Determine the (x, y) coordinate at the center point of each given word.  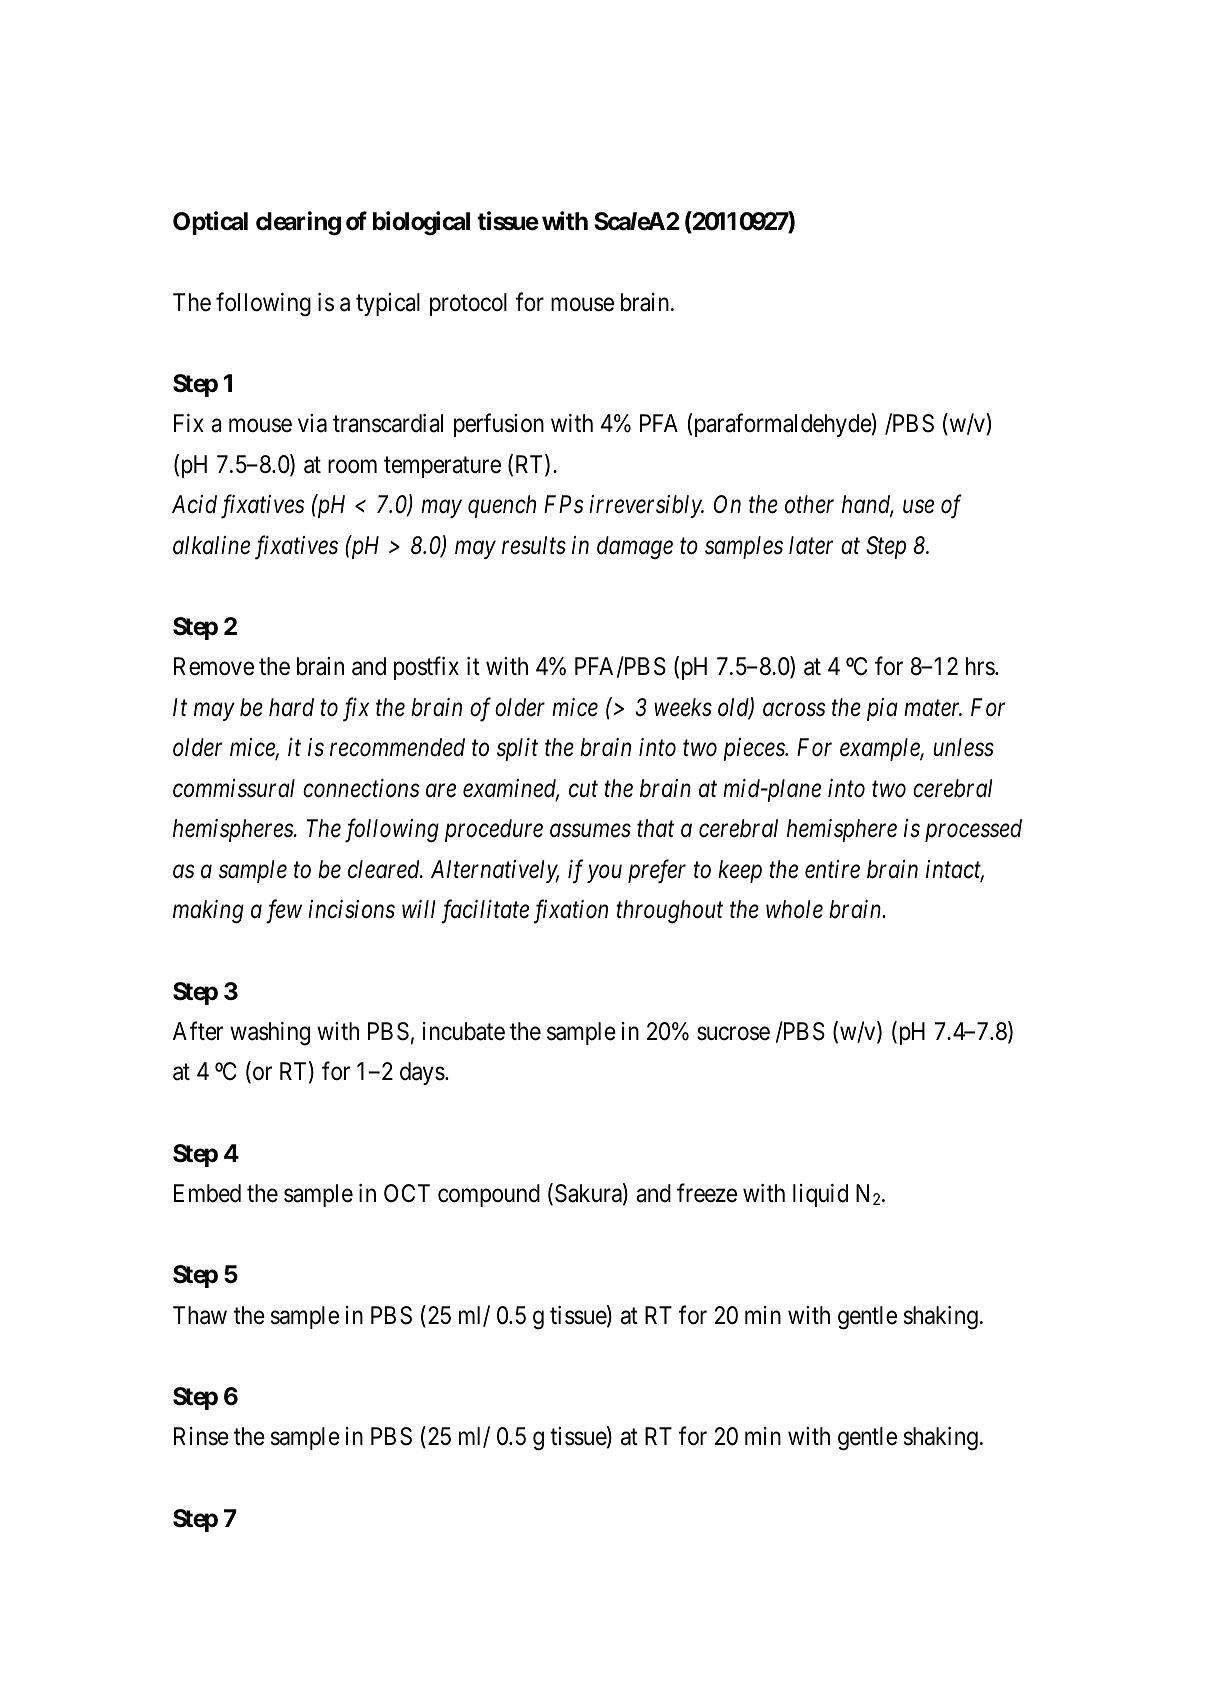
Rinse (201, 1436)
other (809, 504)
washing (270, 1034)
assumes (590, 831)
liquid (820, 1195)
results (534, 545)
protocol (468, 304)
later (811, 545)
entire (832, 869)
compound (489, 1195)
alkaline (211, 545)
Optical (210, 223)
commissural (234, 788)
